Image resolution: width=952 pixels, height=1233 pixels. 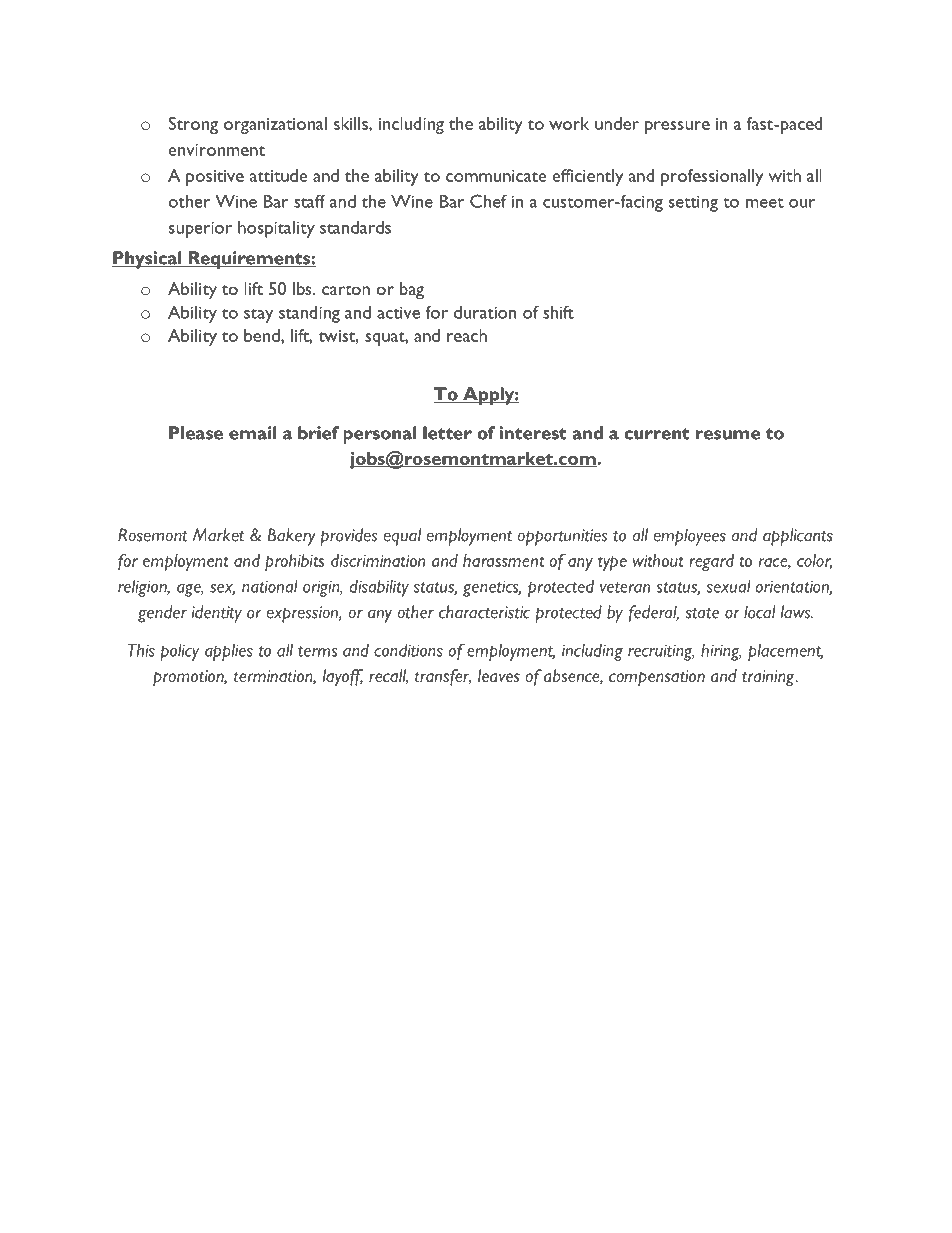 What do you see at coordinates (196, 433) in the image?
I see `Please` at bounding box center [196, 433].
